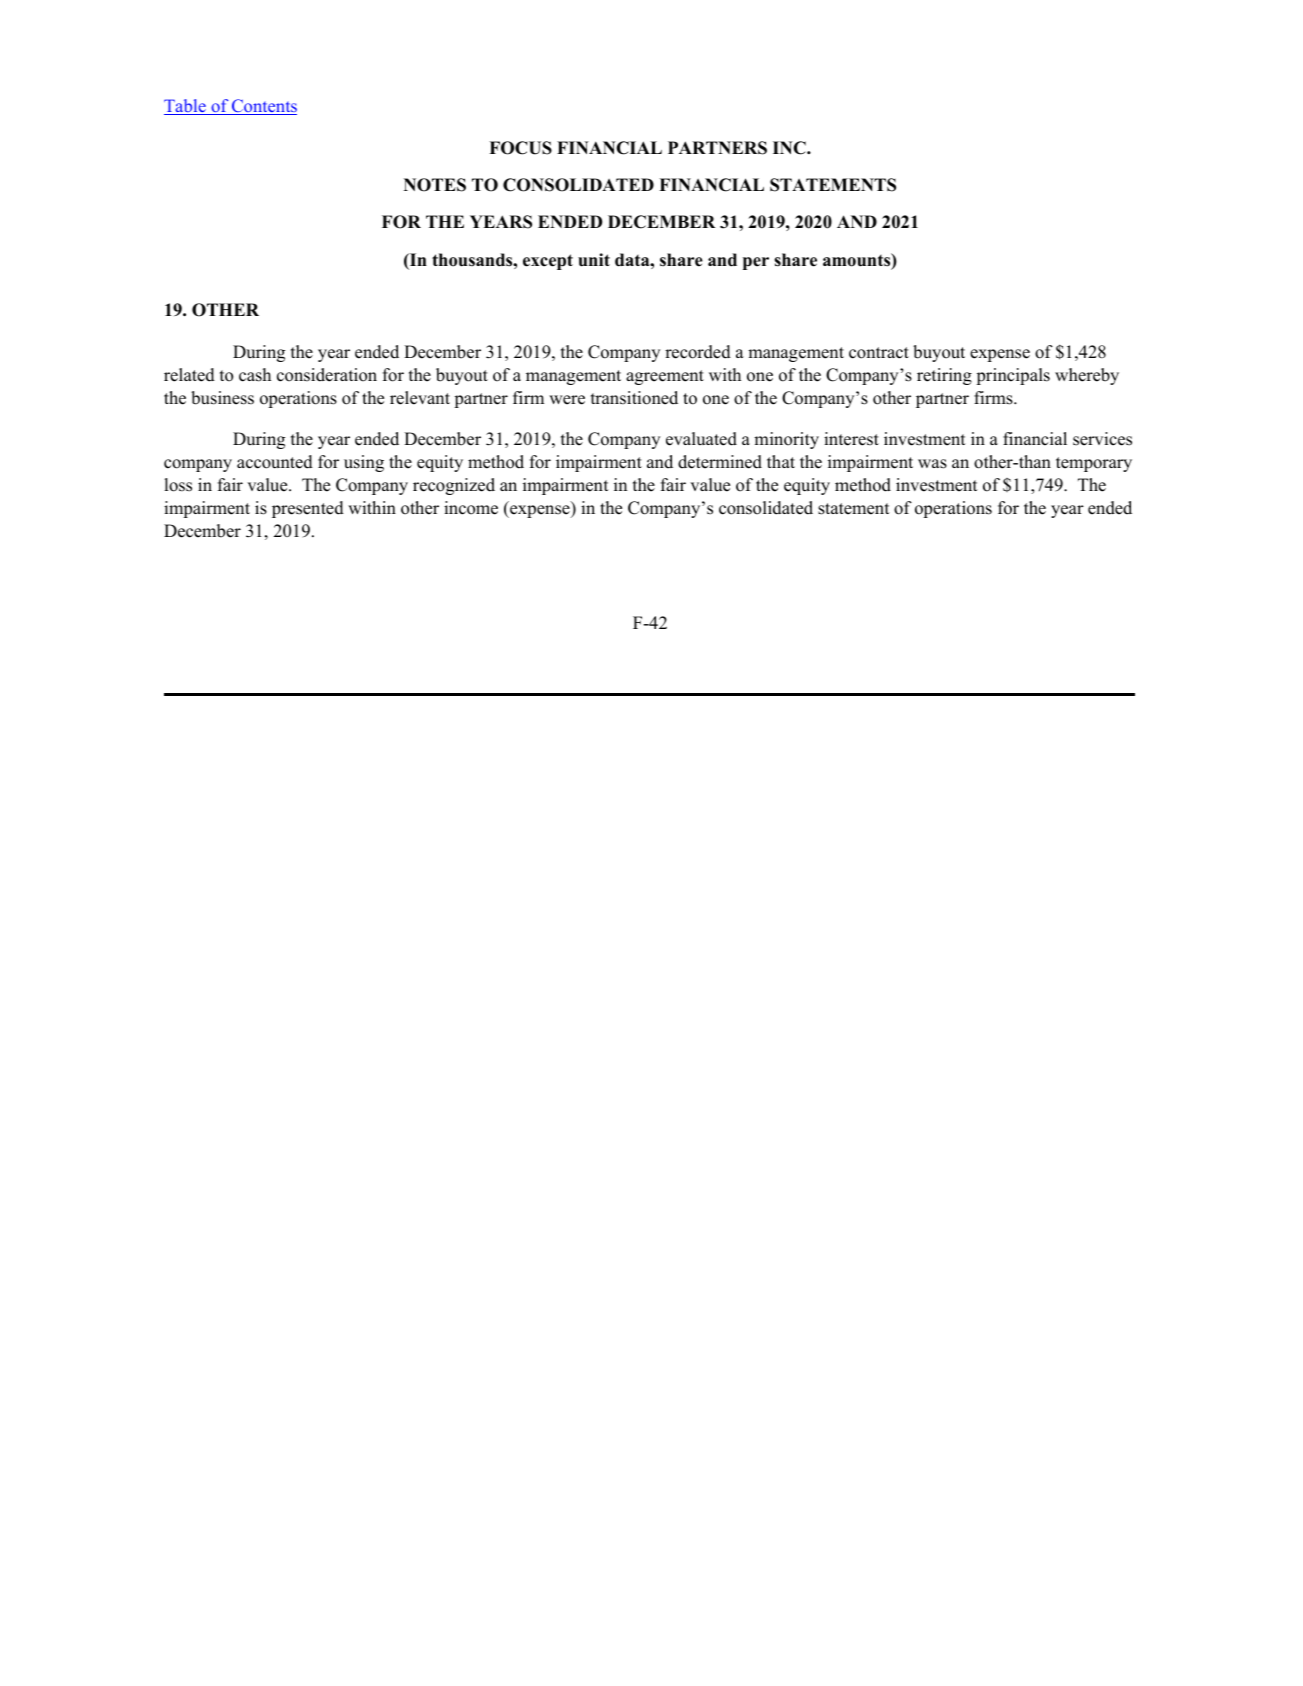  What do you see at coordinates (520, 148) in the screenshot?
I see `FOCUS` at bounding box center [520, 148].
